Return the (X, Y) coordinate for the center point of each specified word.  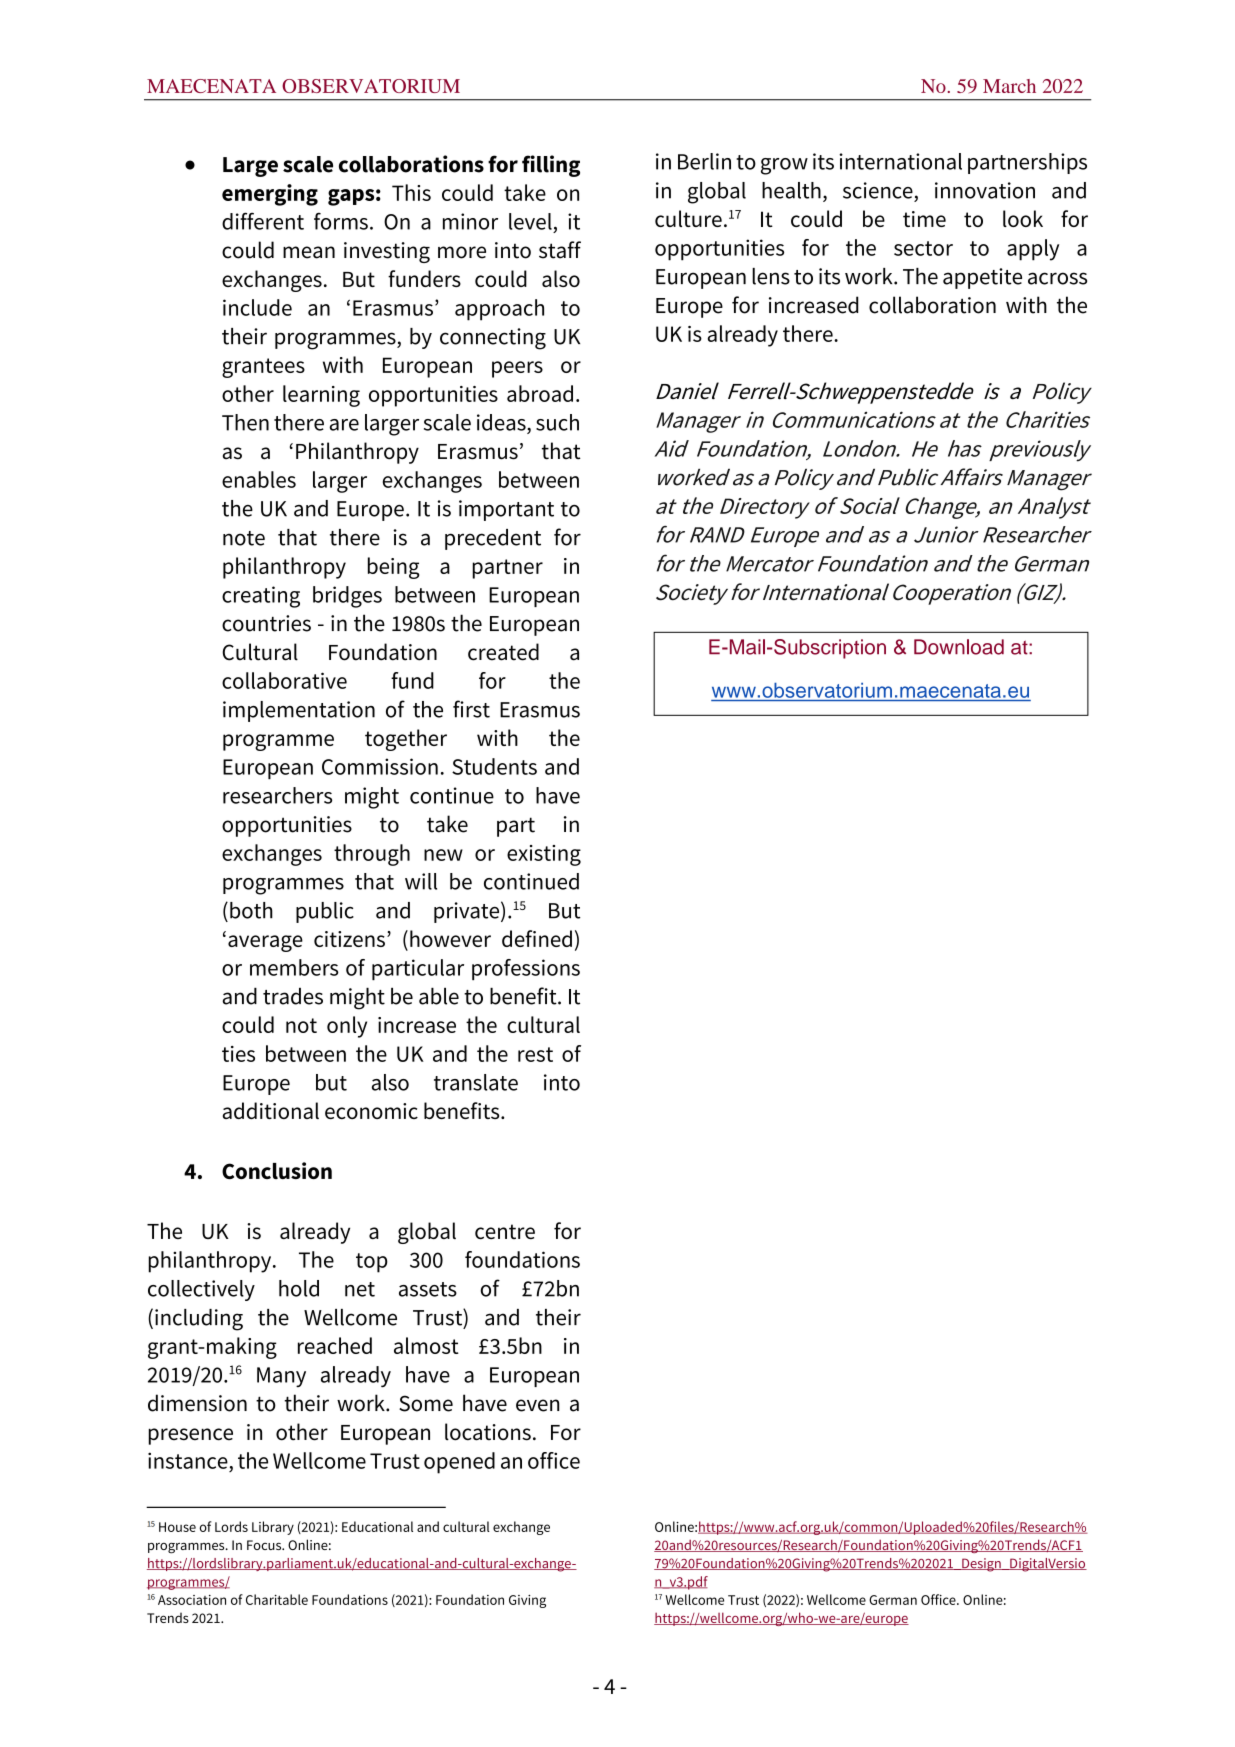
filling (551, 166)
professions (526, 969)
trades (293, 996)
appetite (982, 278)
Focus (265, 1545)
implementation (299, 711)
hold (299, 1288)
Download (959, 647)
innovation (985, 190)
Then (245, 422)
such (557, 422)
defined (537, 938)
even (538, 1405)
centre (505, 1232)
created (503, 652)
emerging (270, 195)
